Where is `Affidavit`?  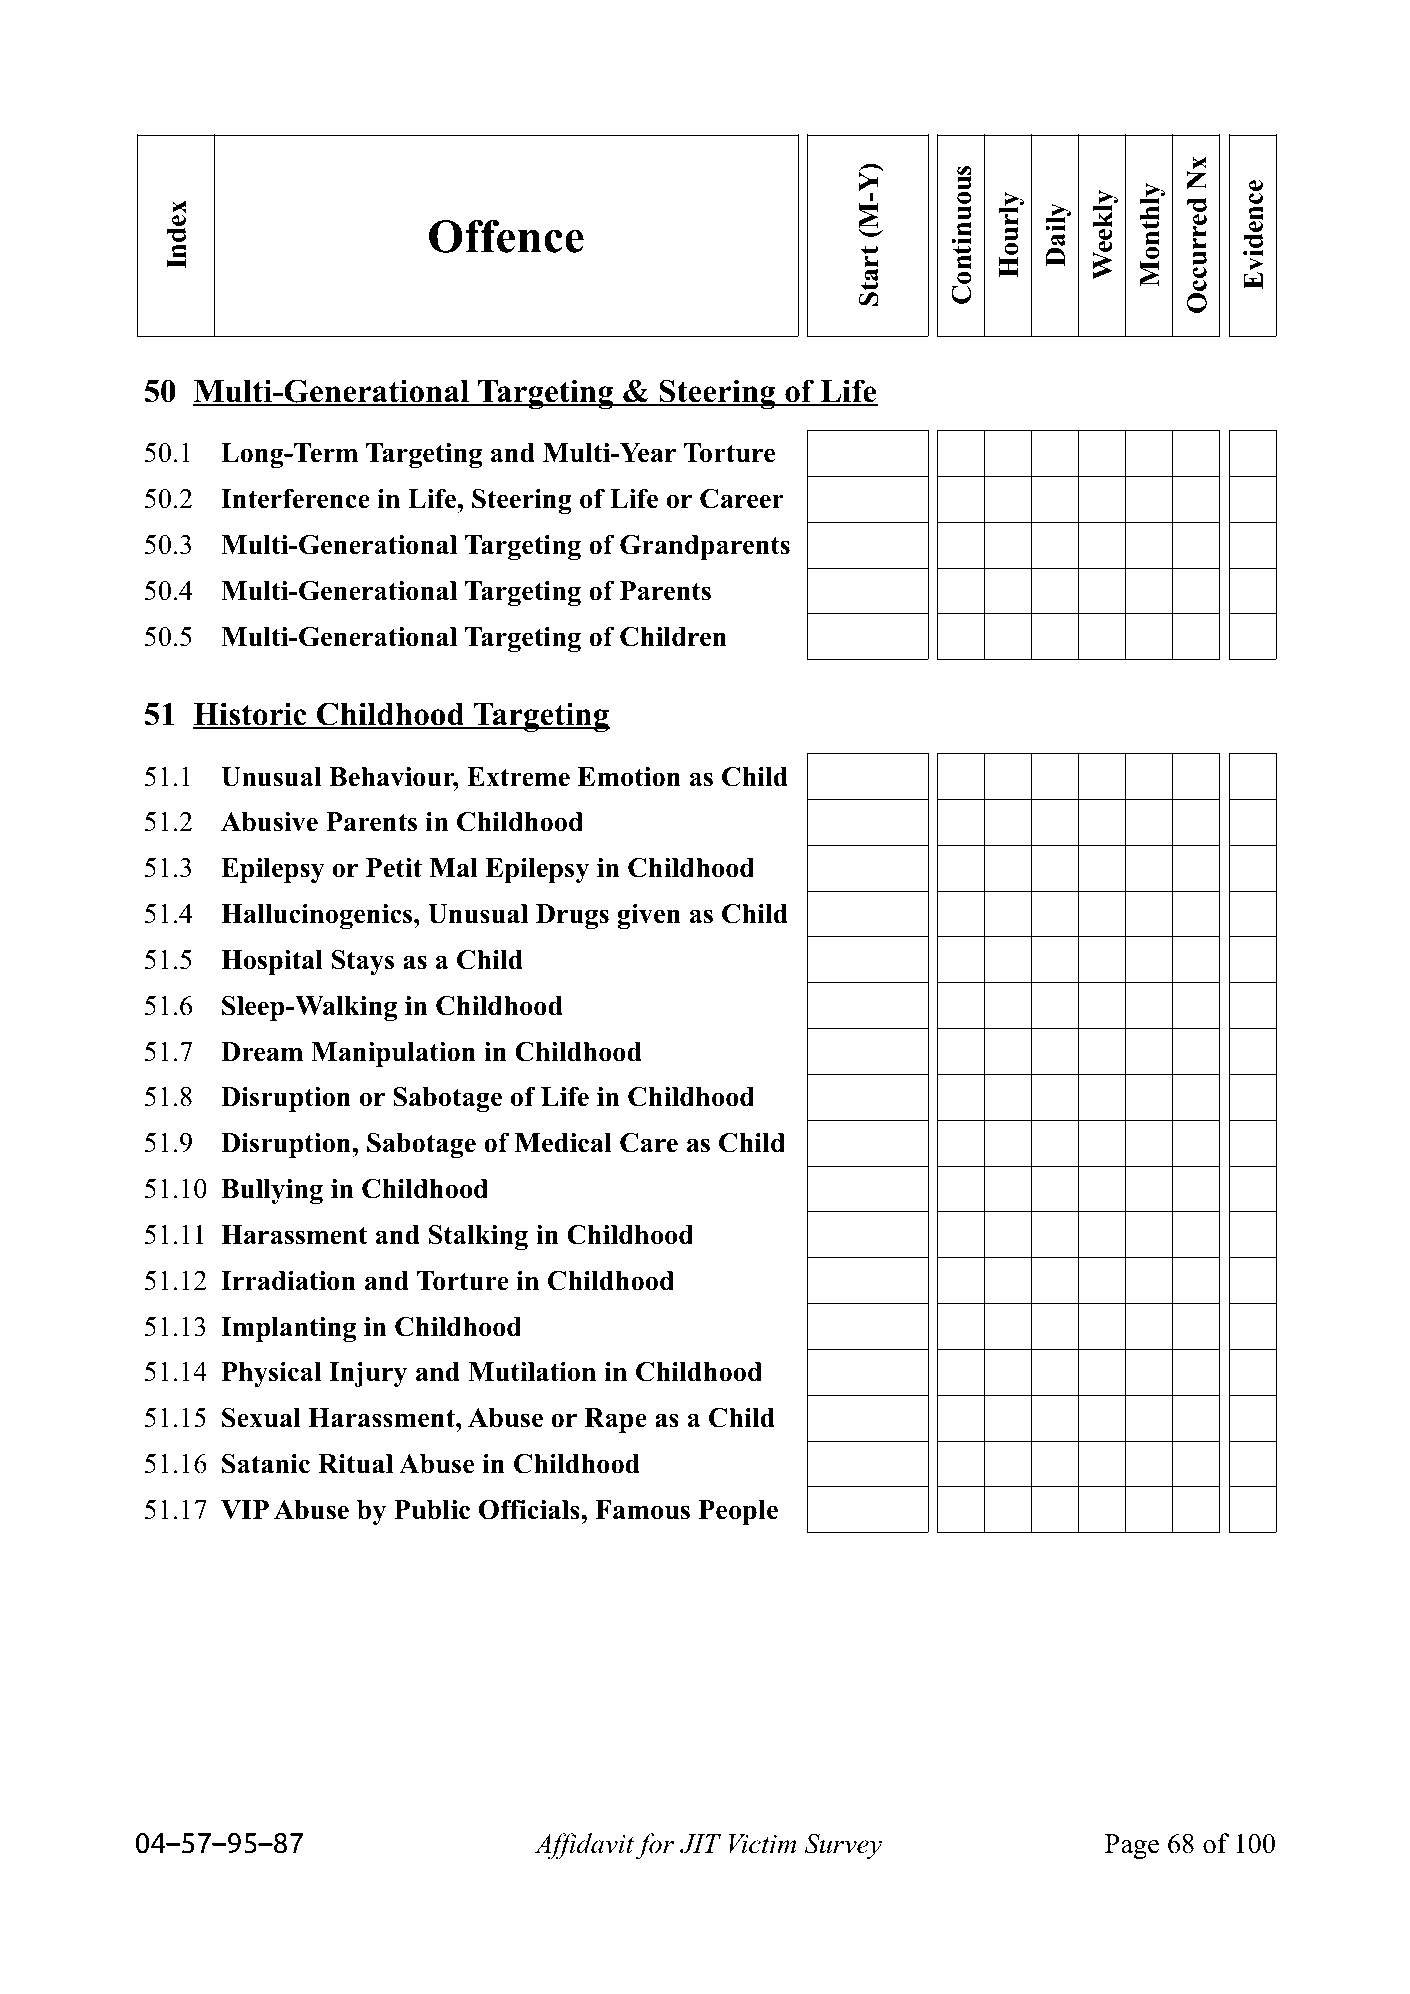 Affidavit is located at coordinates (584, 1846).
